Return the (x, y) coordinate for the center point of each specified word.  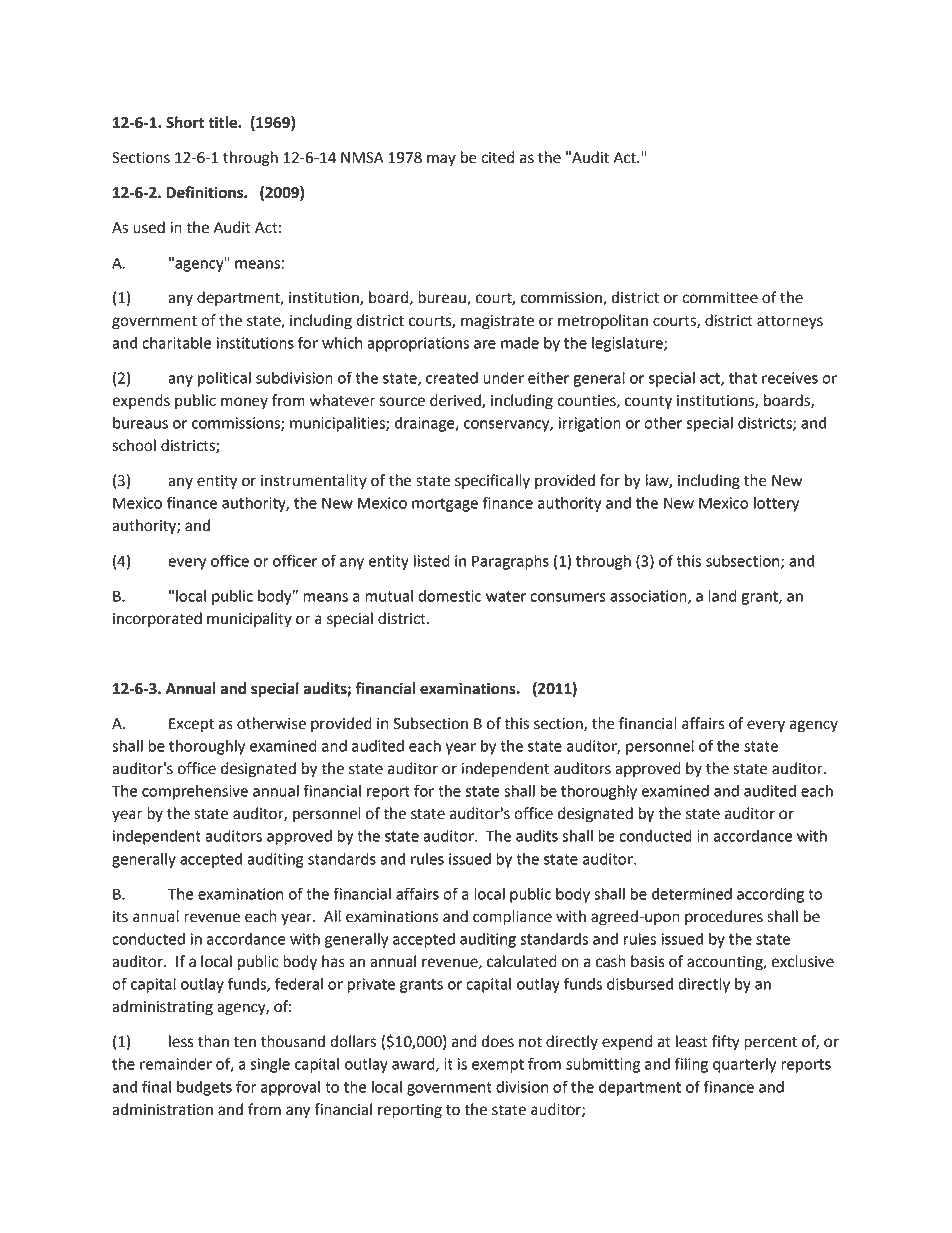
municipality (249, 620)
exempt (498, 1066)
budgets (204, 1088)
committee (720, 298)
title (223, 122)
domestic (449, 596)
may (441, 160)
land (722, 596)
